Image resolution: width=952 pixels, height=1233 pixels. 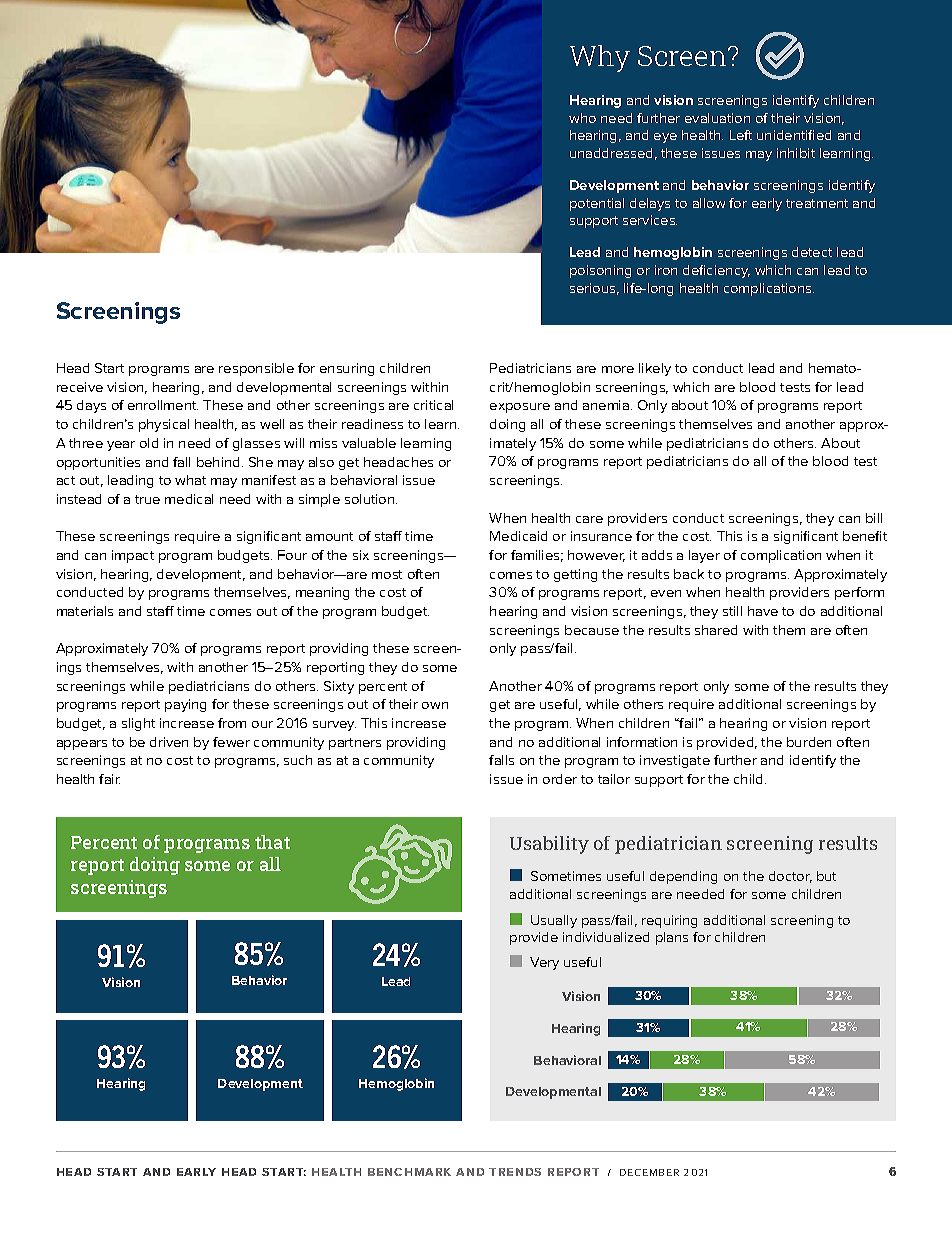 I want to click on order, so click(x=560, y=779).
